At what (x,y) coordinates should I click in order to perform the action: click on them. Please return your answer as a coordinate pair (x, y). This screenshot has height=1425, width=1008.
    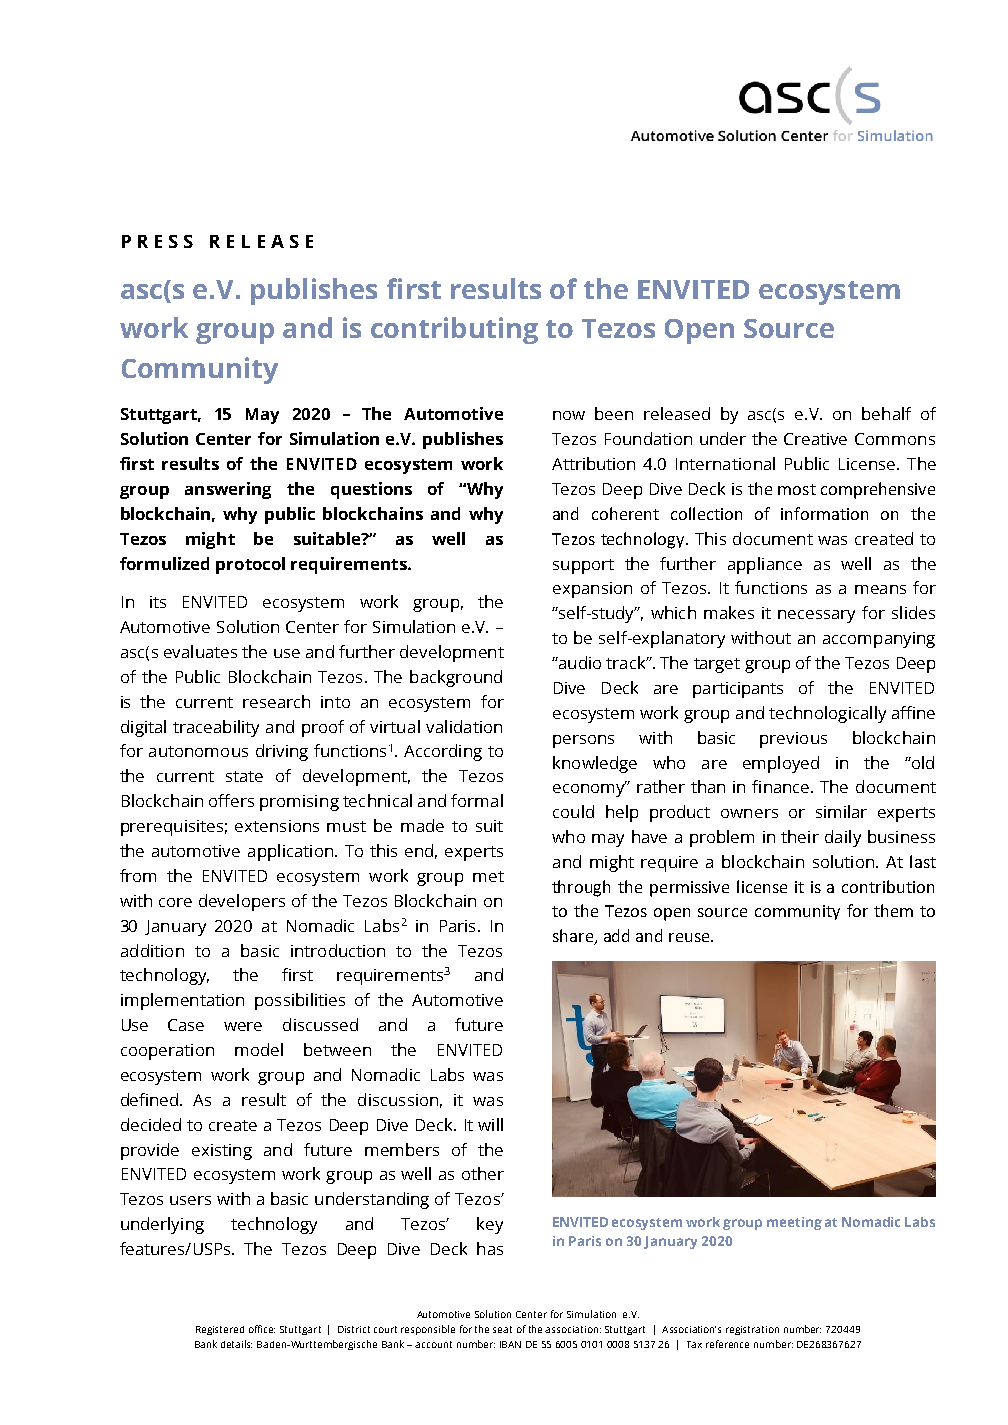
    Looking at the image, I should click on (893, 910).
